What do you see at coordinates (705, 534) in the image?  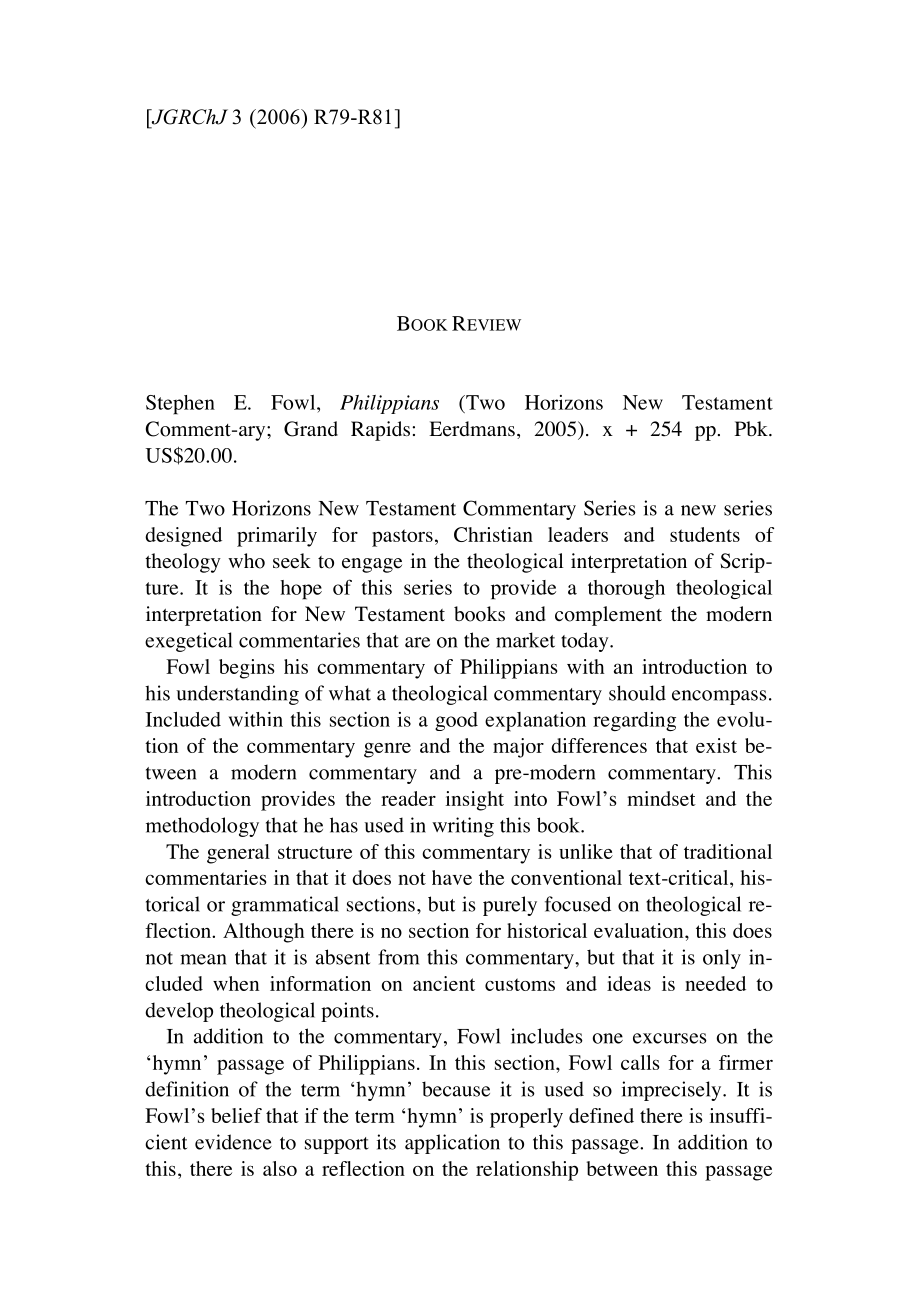 I see `students` at bounding box center [705, 534].
